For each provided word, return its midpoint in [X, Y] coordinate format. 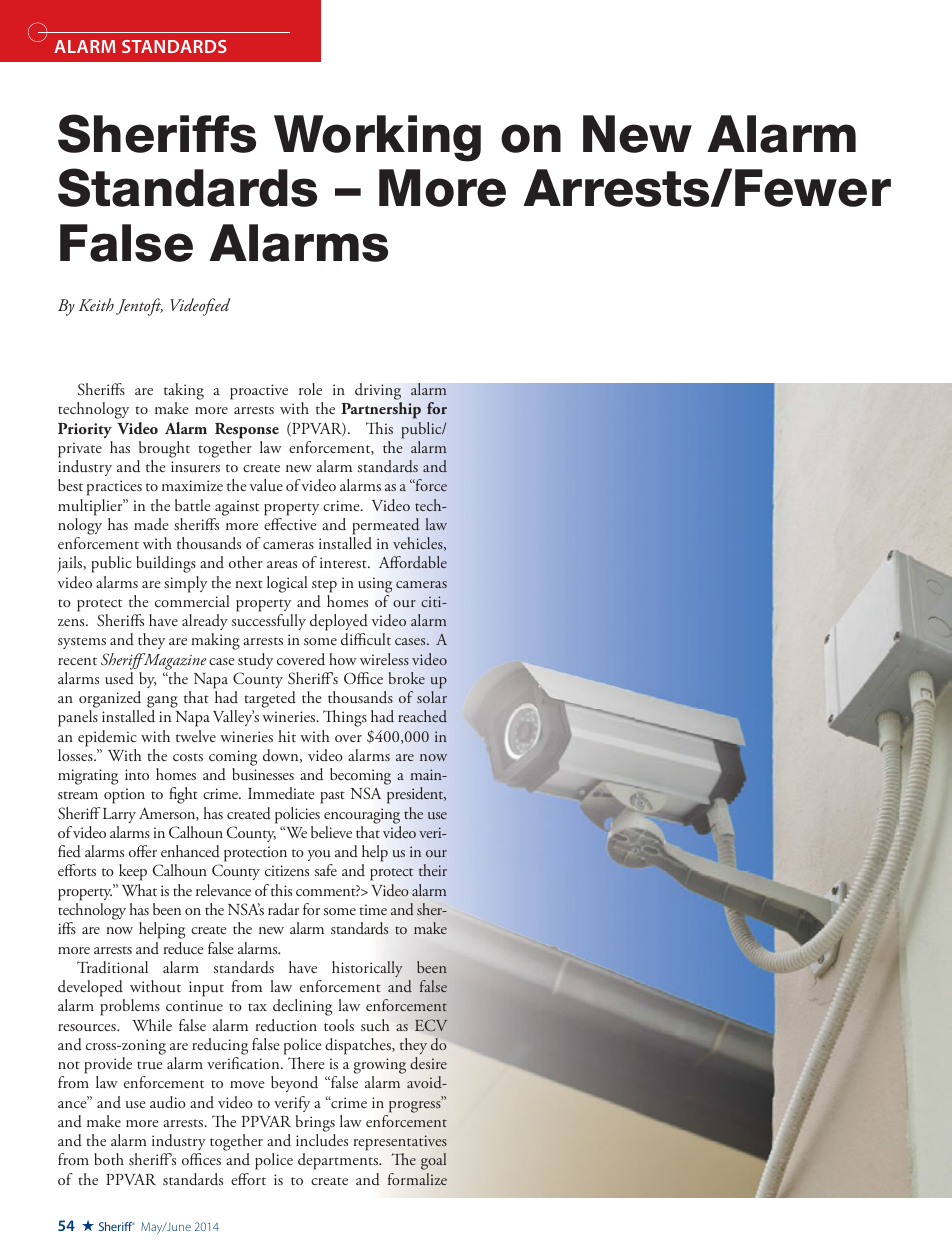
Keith [96, 304]
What [139, 890]
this [281, 890]
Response [247, 431]
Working [377, 138]
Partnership [381, 410]
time [373, 909]
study [255, 661]
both [109, 1159]
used [119, 678]
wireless [384, 659]
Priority [85, 430]
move [247, 1084]
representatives [400, 1142]
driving [378, 393]
